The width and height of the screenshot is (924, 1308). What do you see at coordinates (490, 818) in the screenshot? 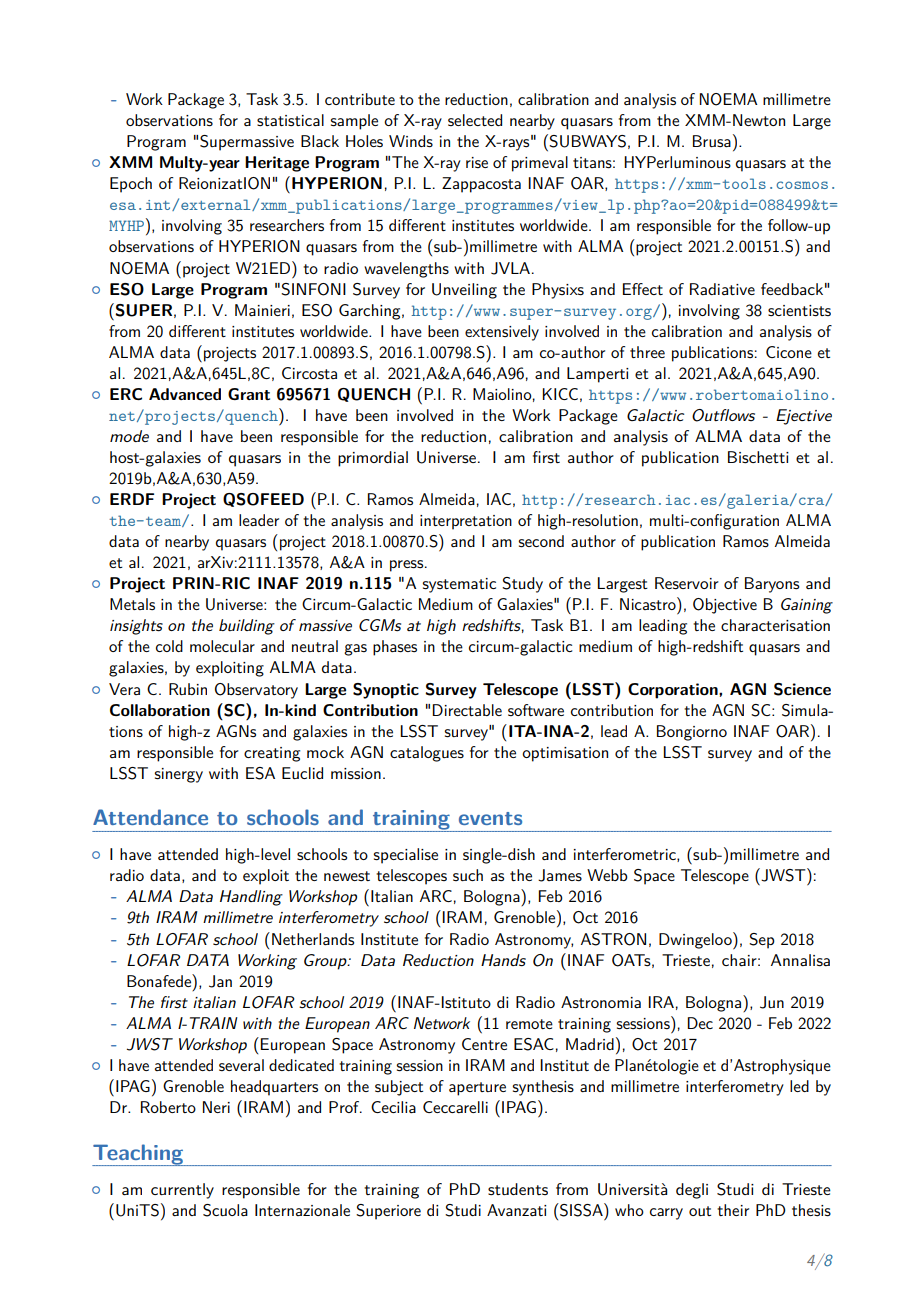
I see `events` at bounding box center [490, 818].
